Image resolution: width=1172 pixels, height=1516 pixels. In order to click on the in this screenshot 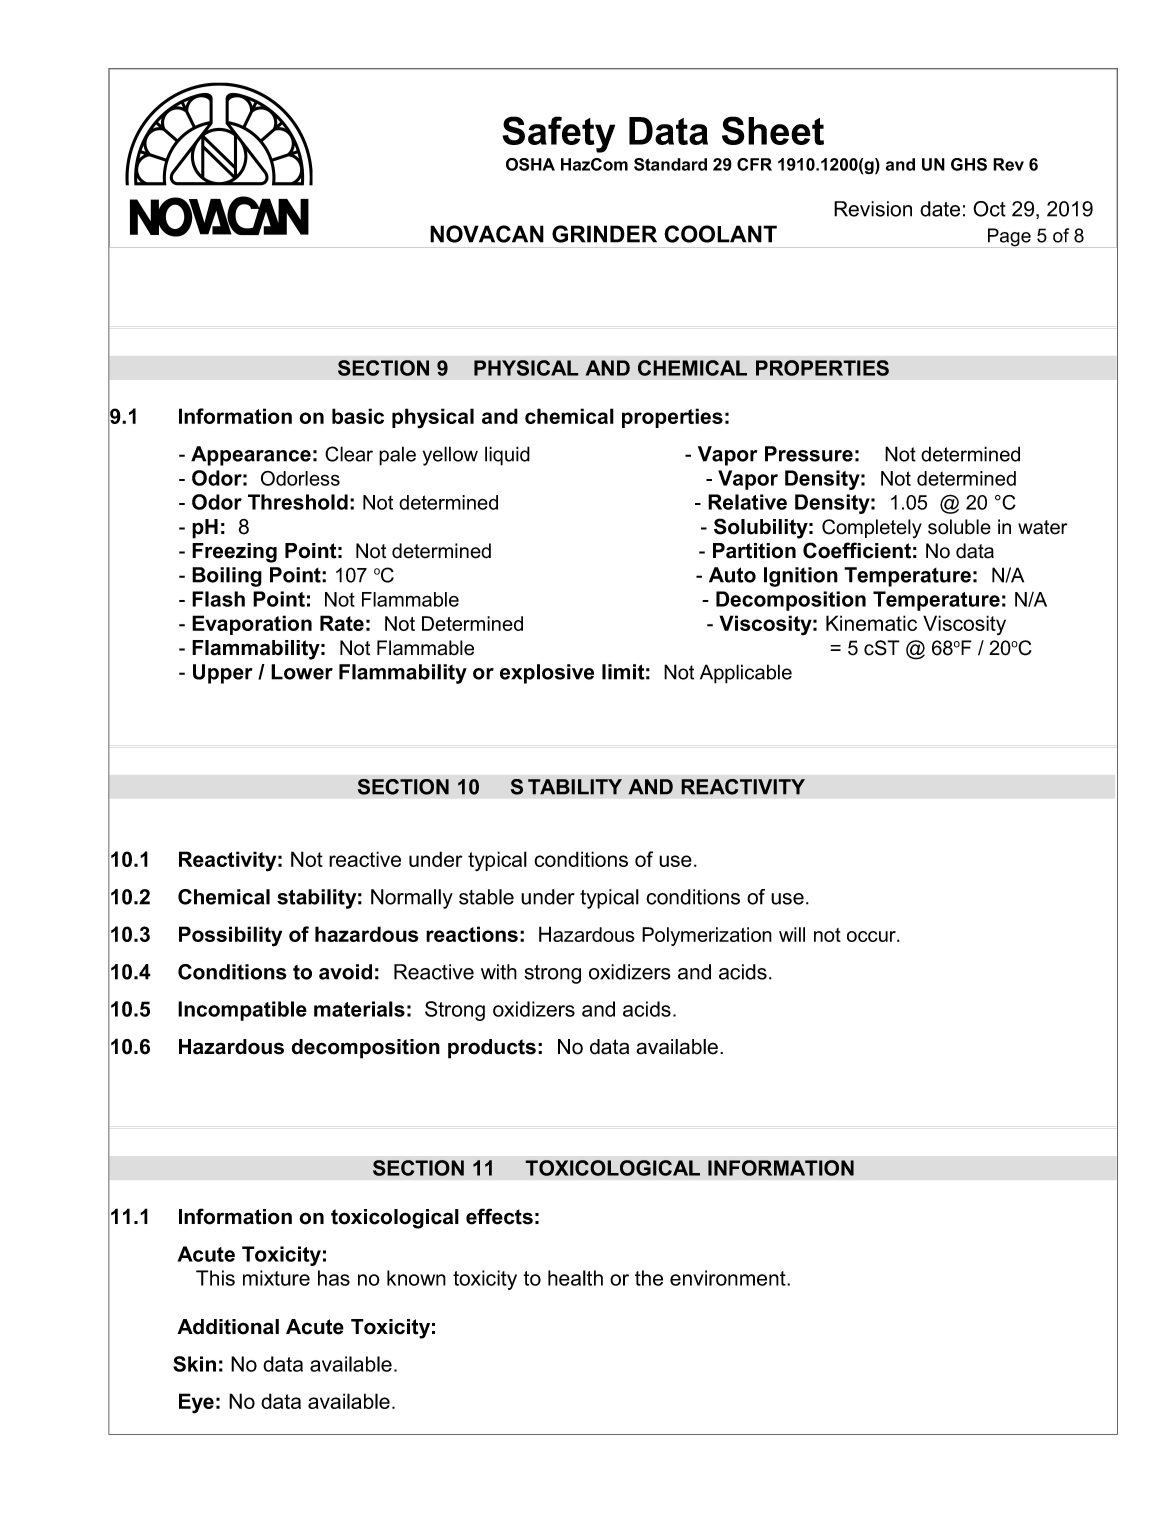, I will do `click(649, 1278)`.
